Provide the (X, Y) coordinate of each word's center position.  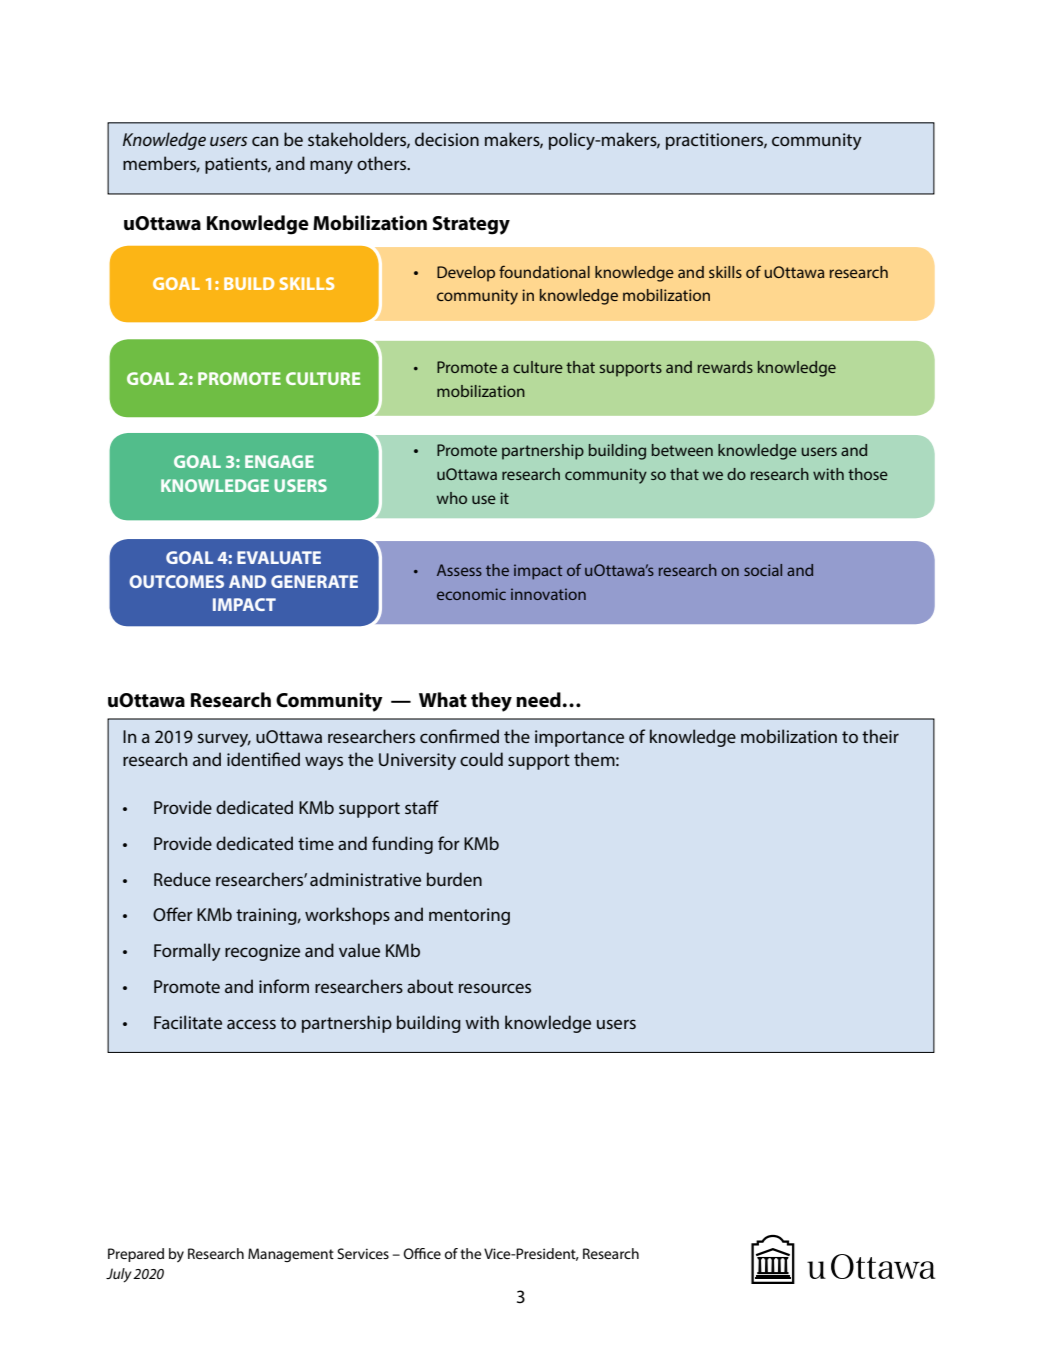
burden (454, 879)
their (880, 736)
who (452, 498)
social (763, 570)
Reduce (182, 879)
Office (422, 1253)
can (265, 141)
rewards (725, 367)
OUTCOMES (176, 581)
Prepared (136, 1255)
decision (447, 139)
